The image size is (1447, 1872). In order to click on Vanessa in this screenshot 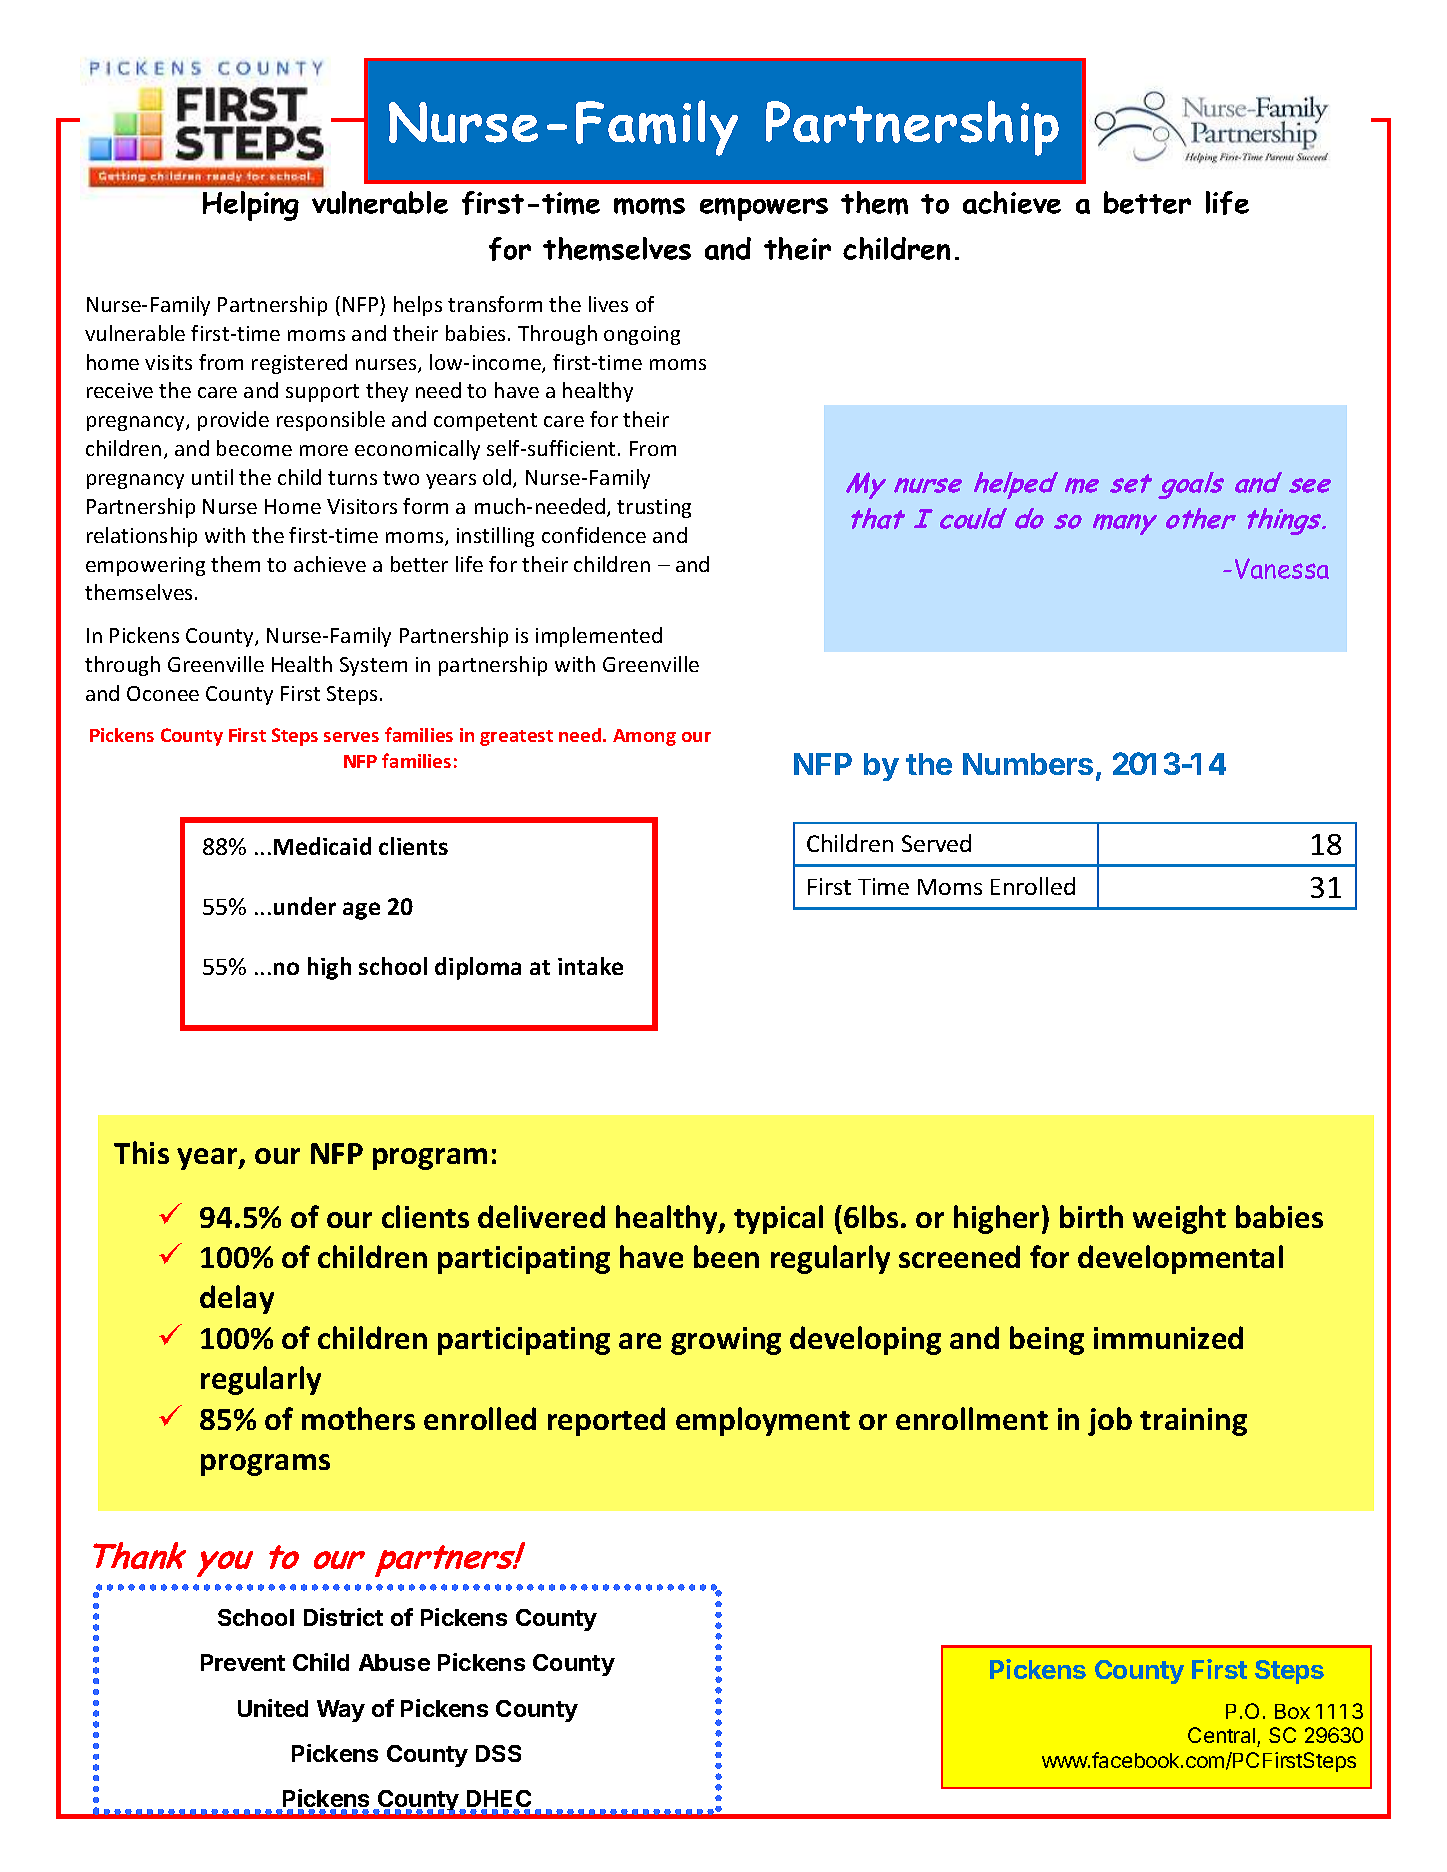, I will do `click(1282, 568)`.
